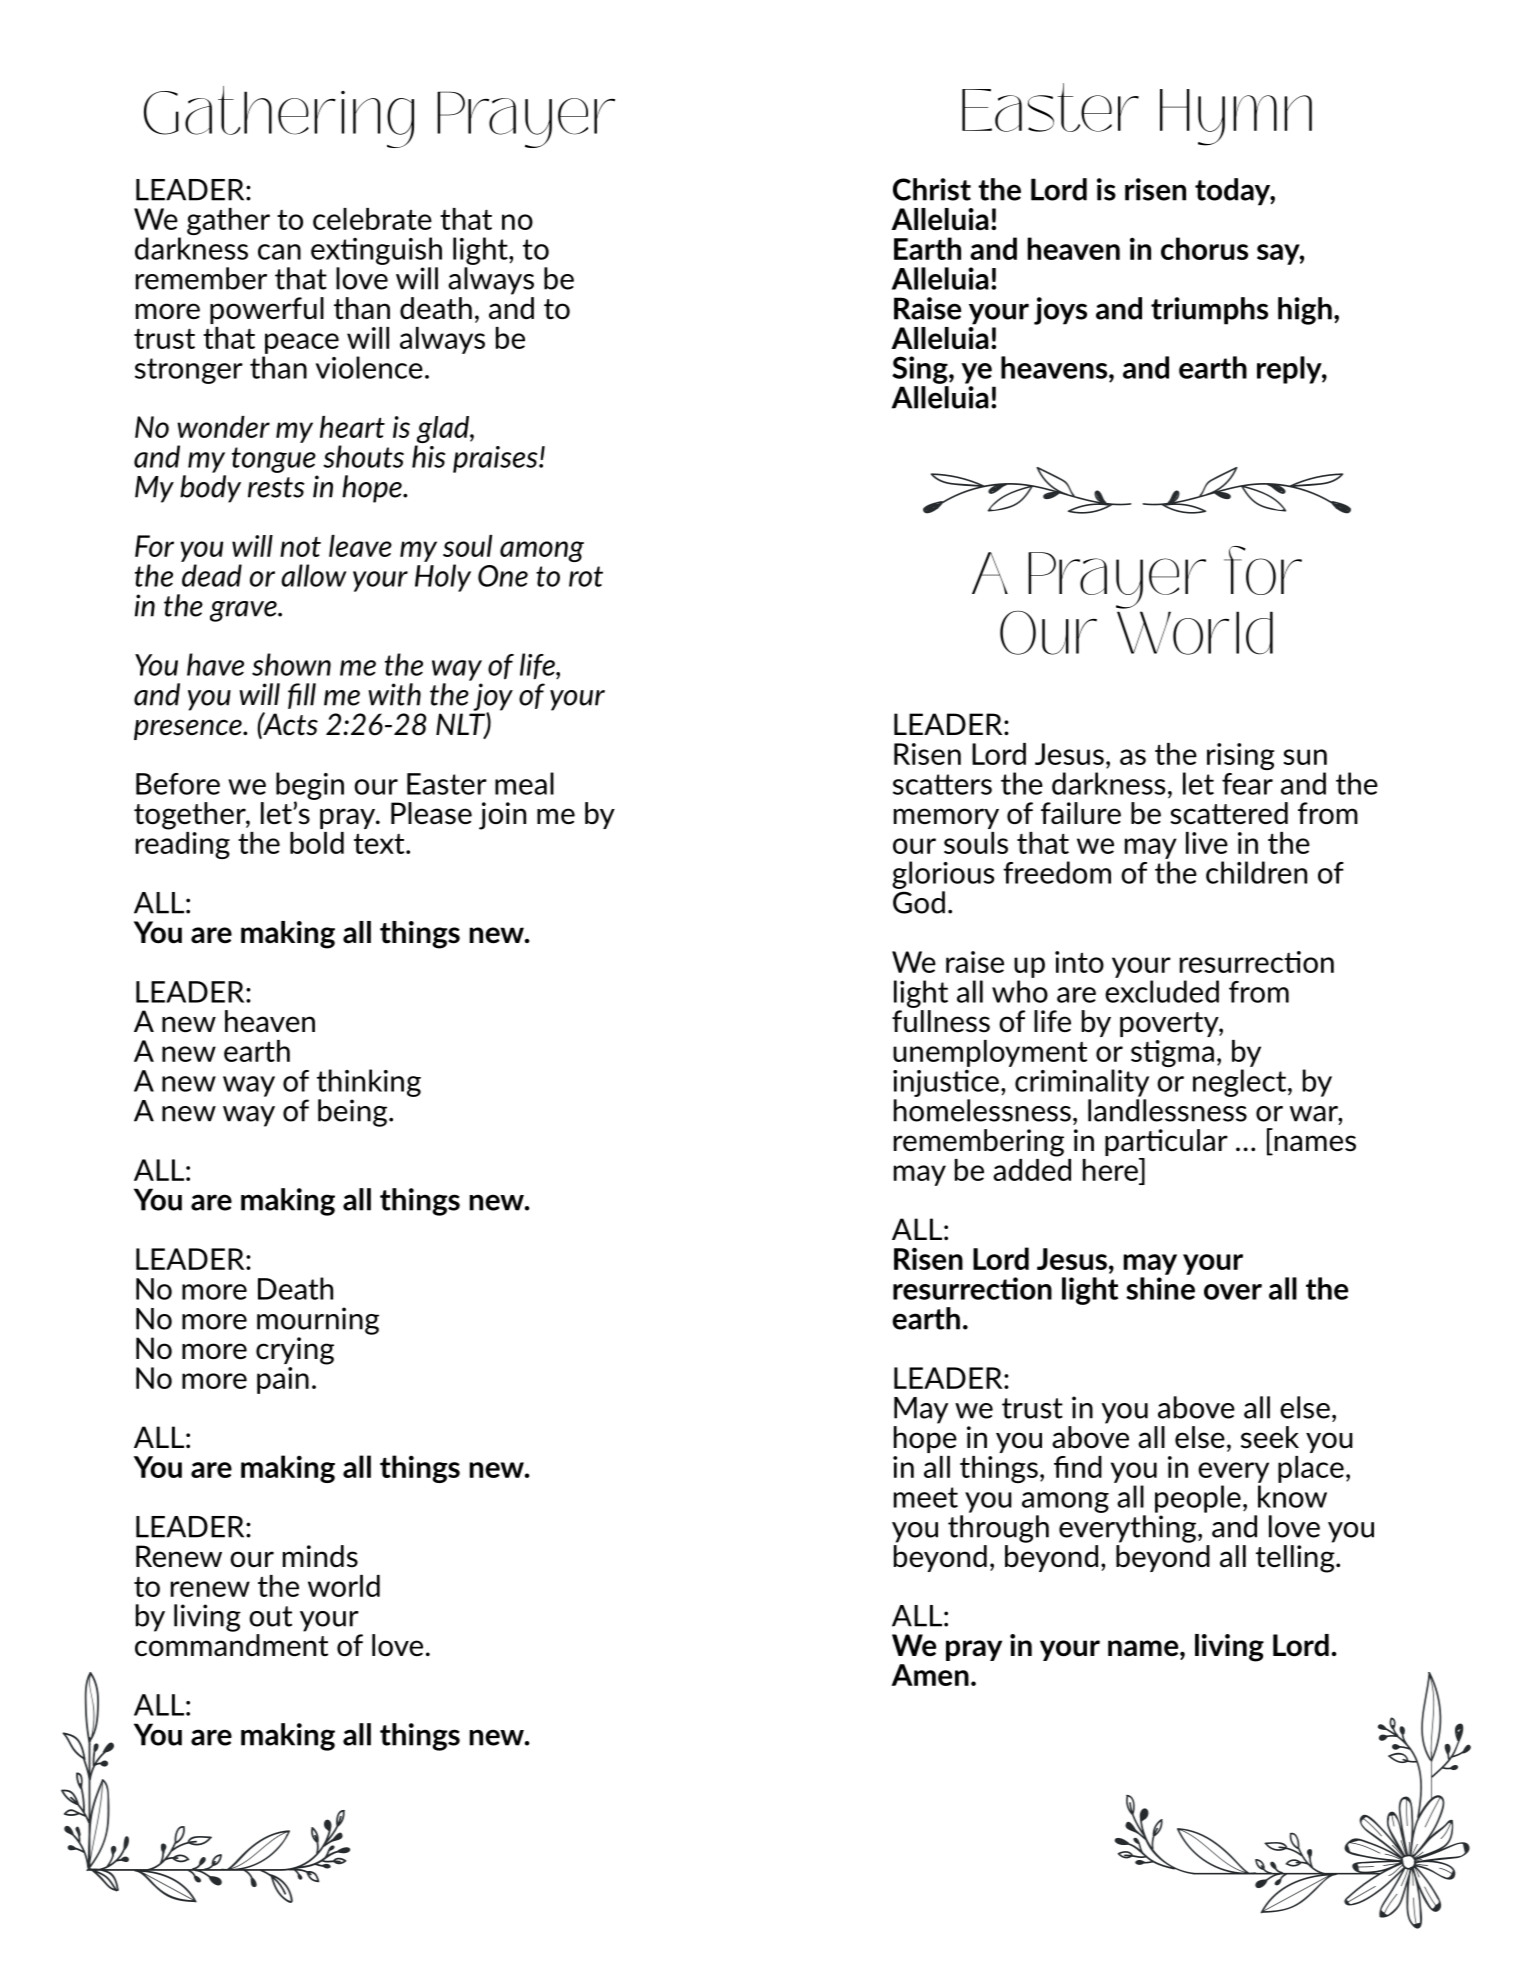  I want to click on telling, so click(1296, 1557).
